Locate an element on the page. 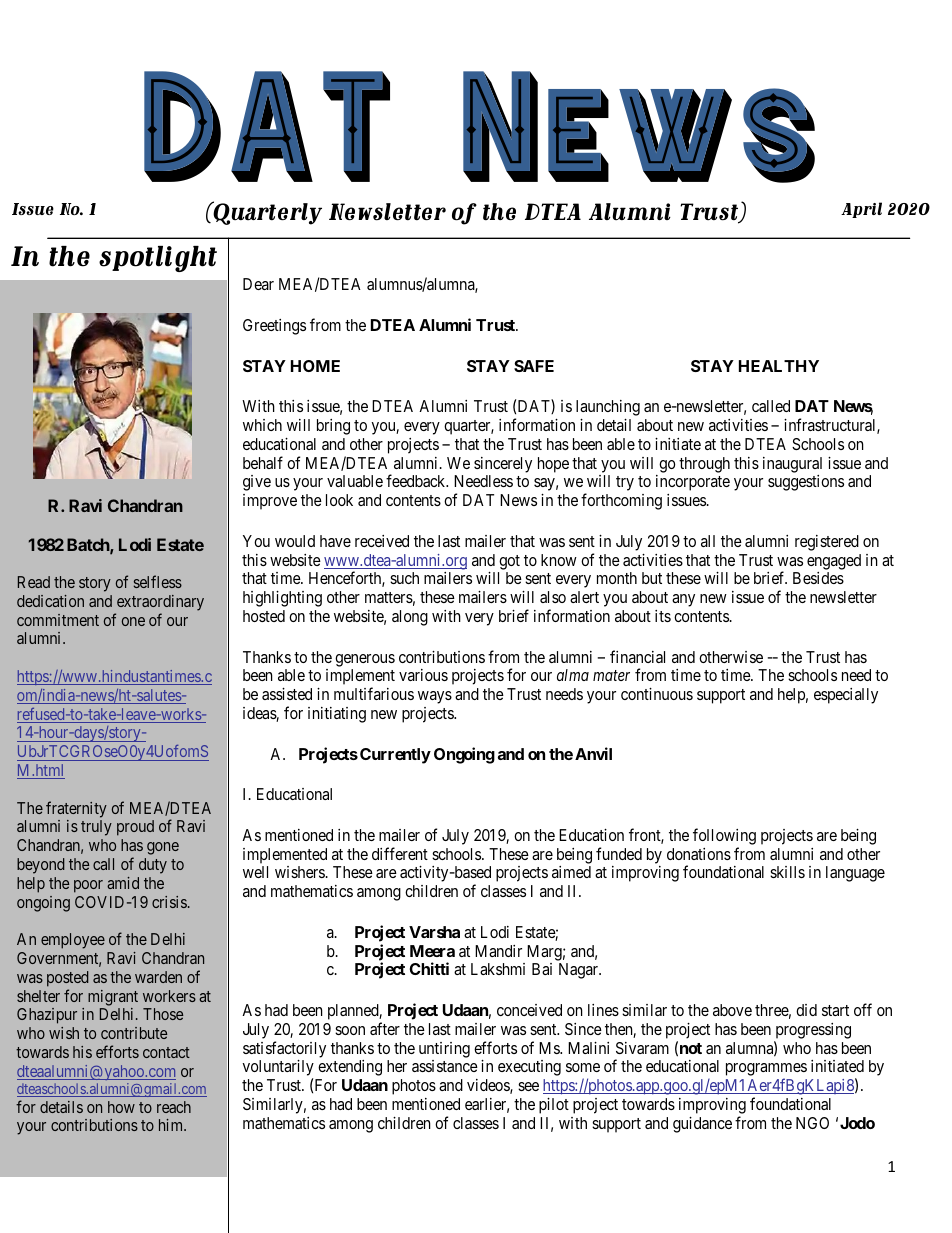 This page has height=1233, width=952. how is located at coordinates (121, 1107).
